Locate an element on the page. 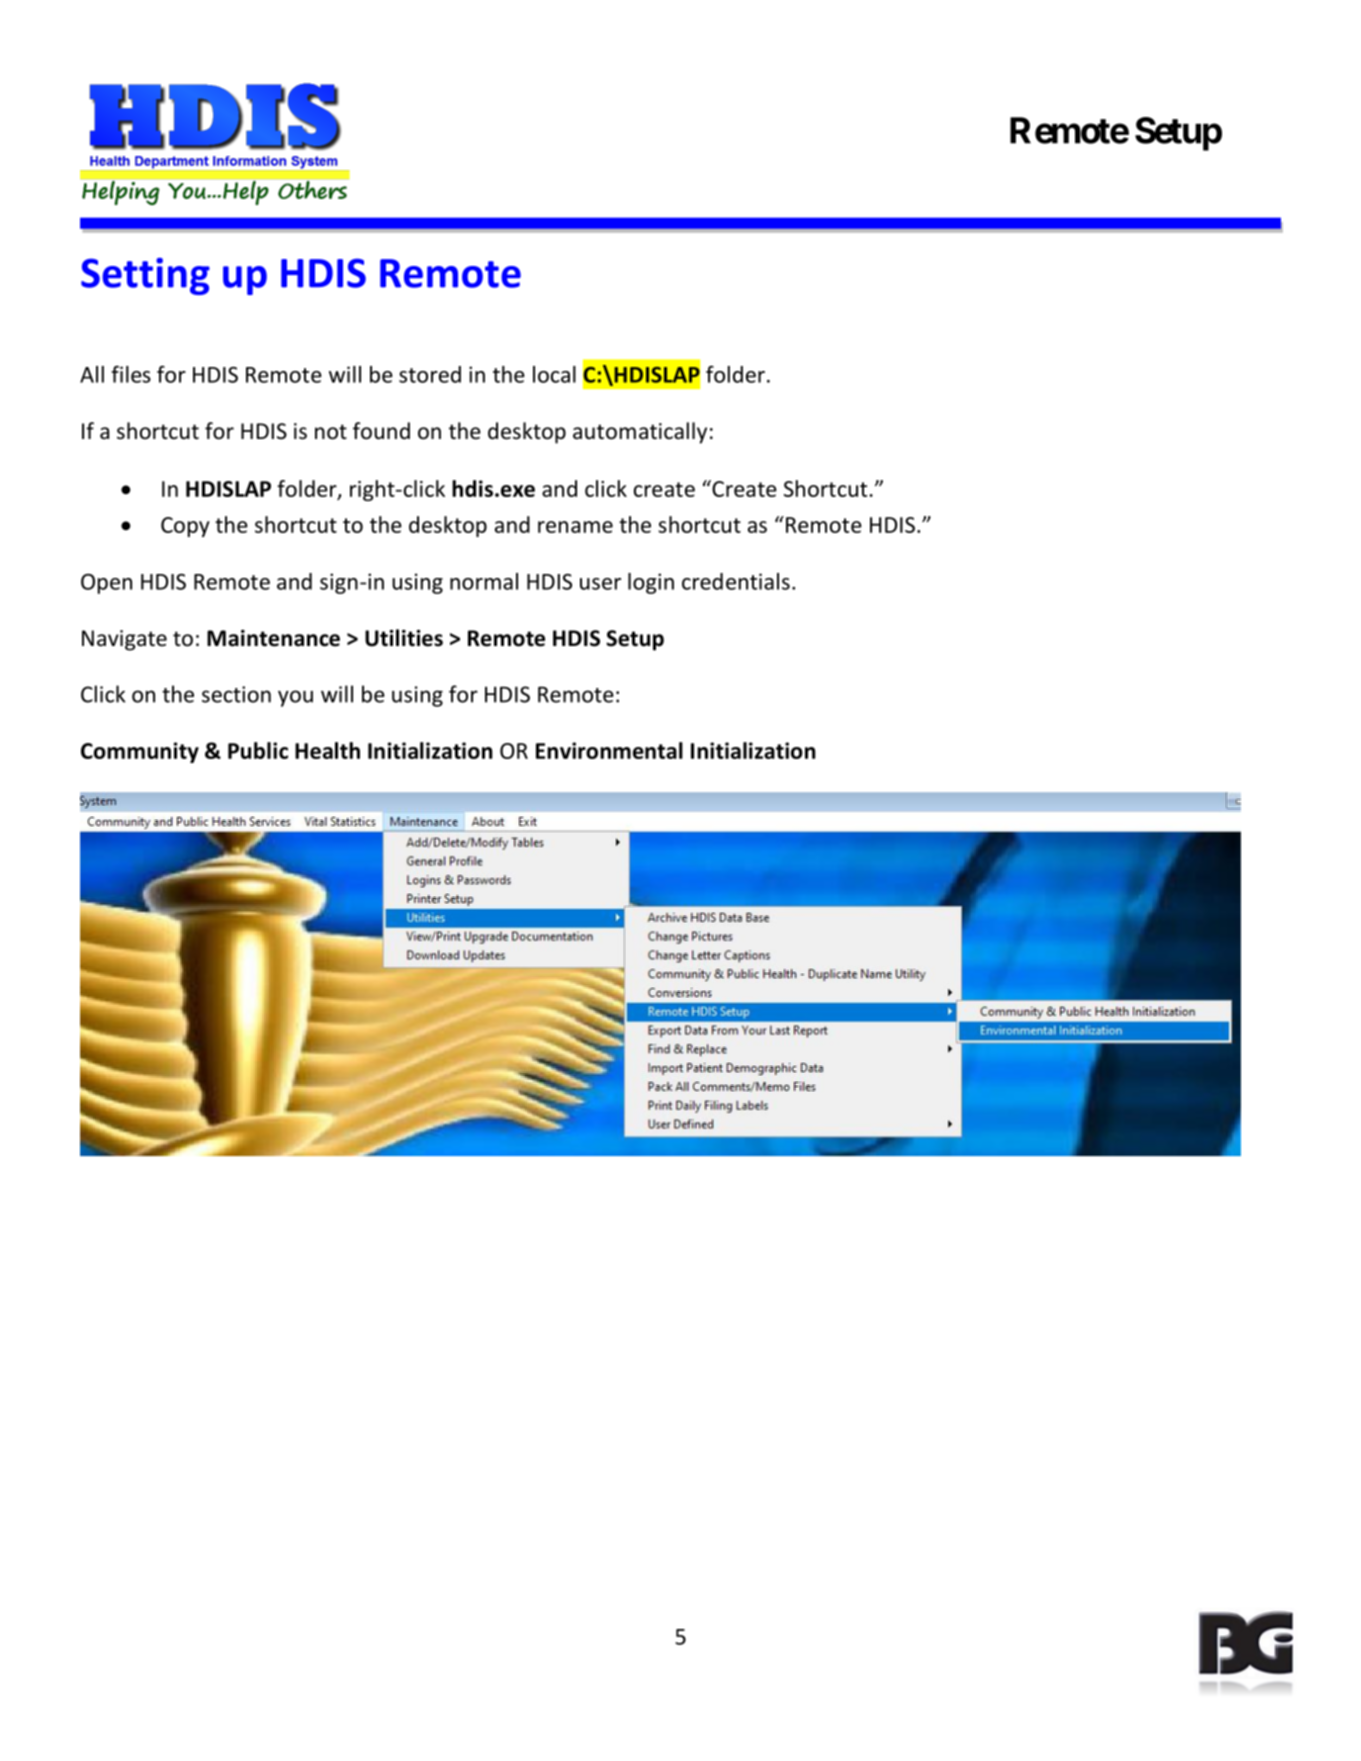 Image resolution: width=1361 pixels, height=1761 pixels. Community is located at coordinates (140, 752).
